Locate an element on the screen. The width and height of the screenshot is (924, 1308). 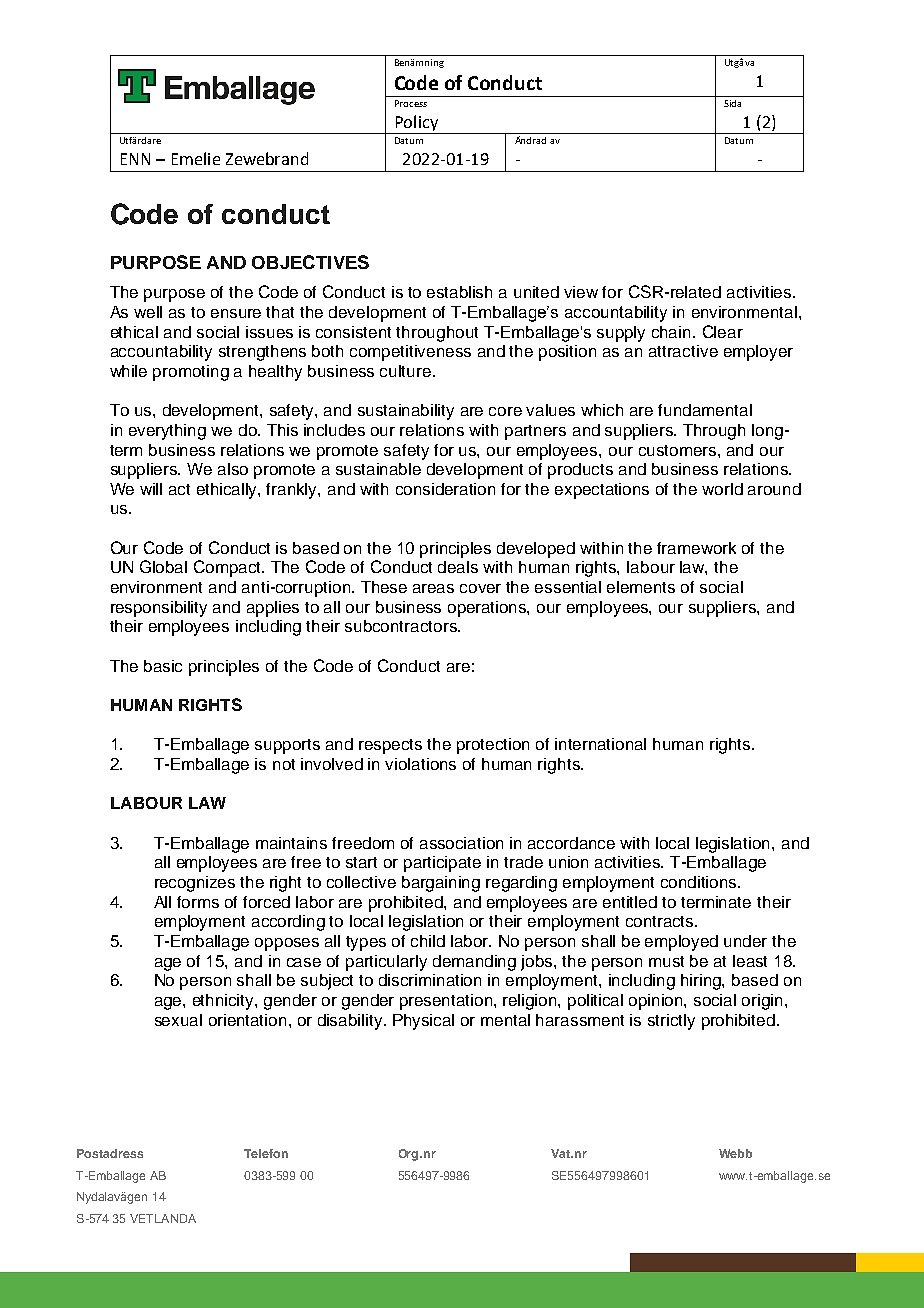
responsibility is located at coordinates (159, 609).
